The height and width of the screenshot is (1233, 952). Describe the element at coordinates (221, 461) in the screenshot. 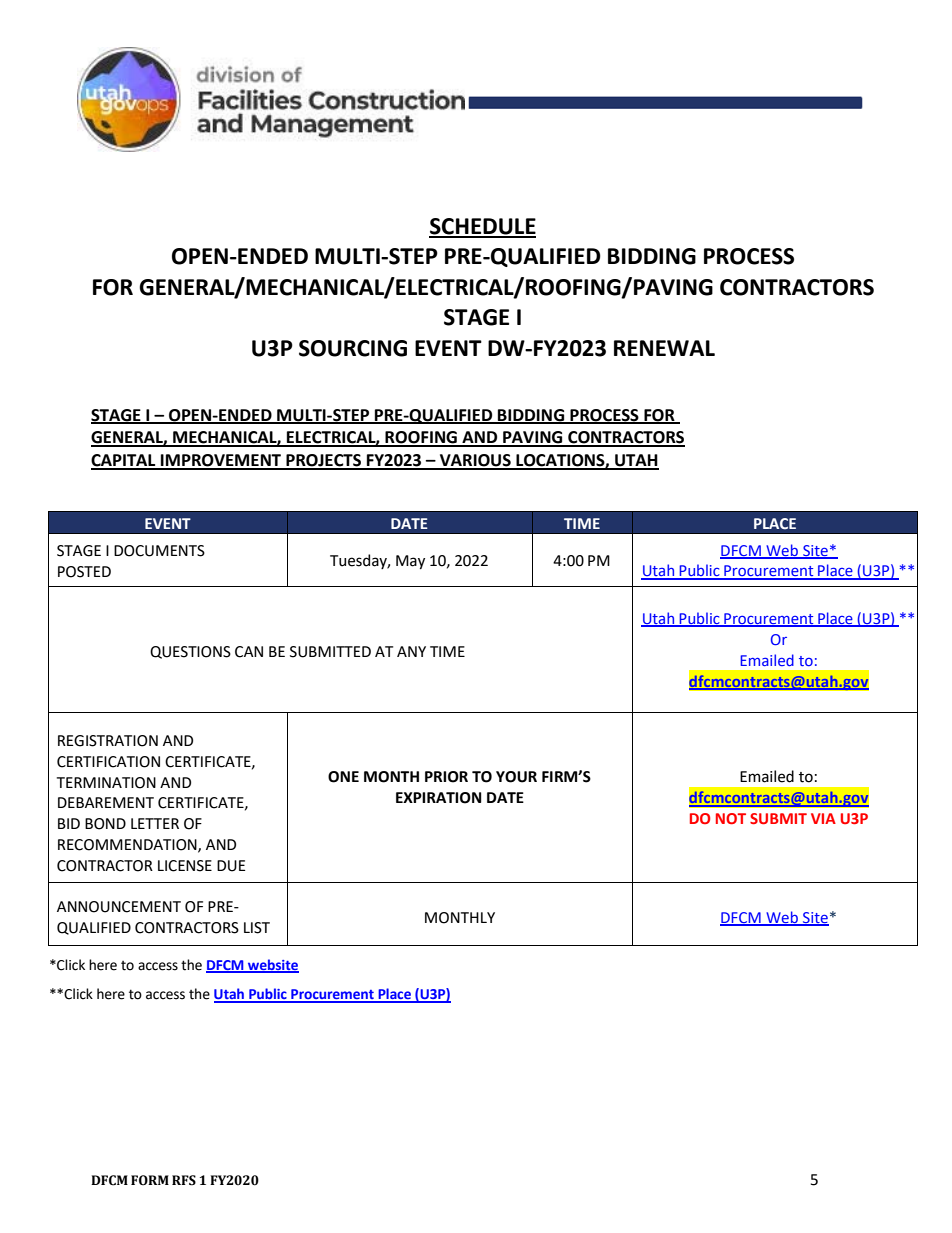

I see `IMPROVEMENT` at that location.
